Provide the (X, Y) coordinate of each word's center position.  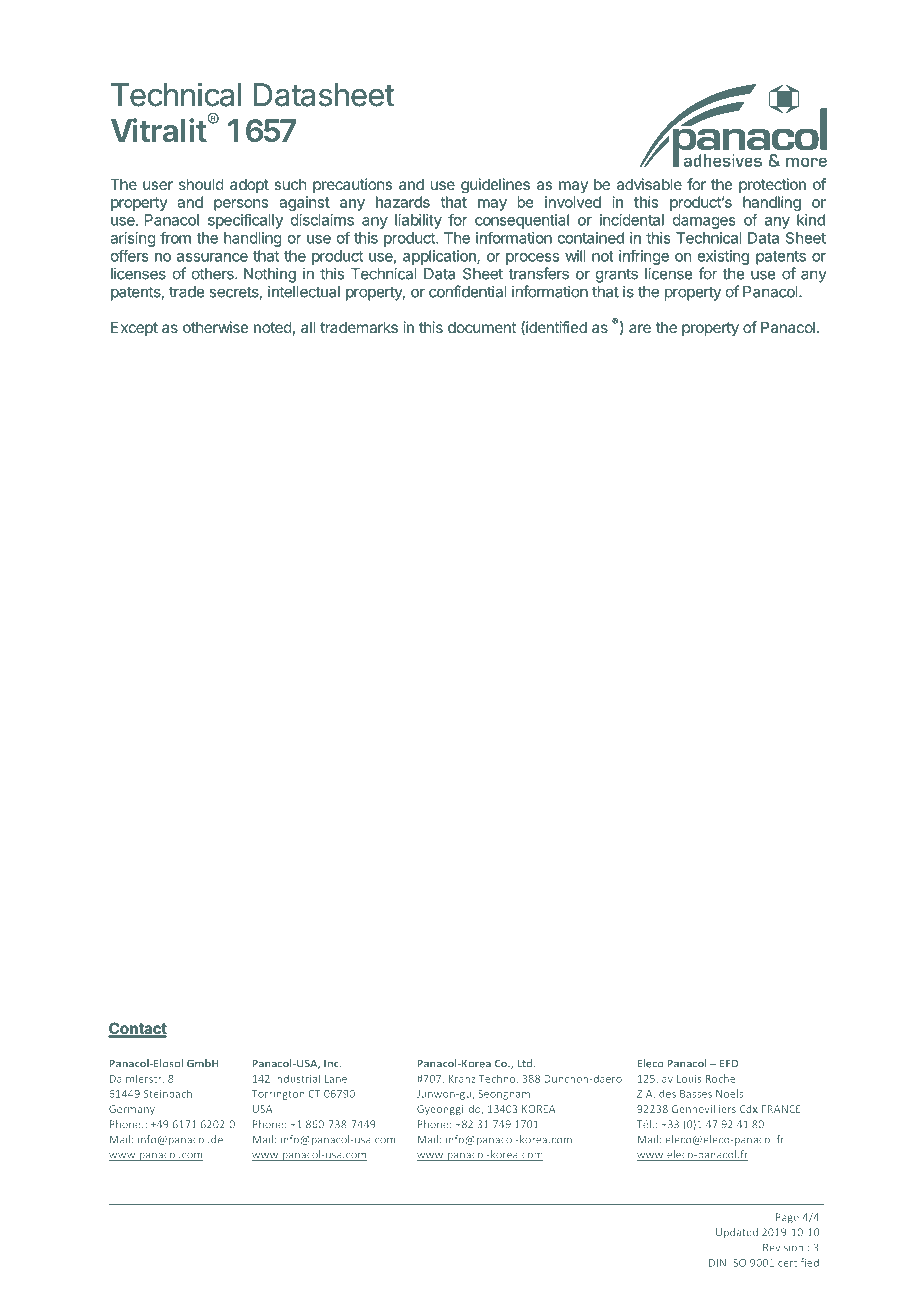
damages (704, 221)
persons (241, 205)
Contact (137, 1029)
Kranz (462, 1079)
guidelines (495, 186)
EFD (729, 1064)
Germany (132, 1110)
